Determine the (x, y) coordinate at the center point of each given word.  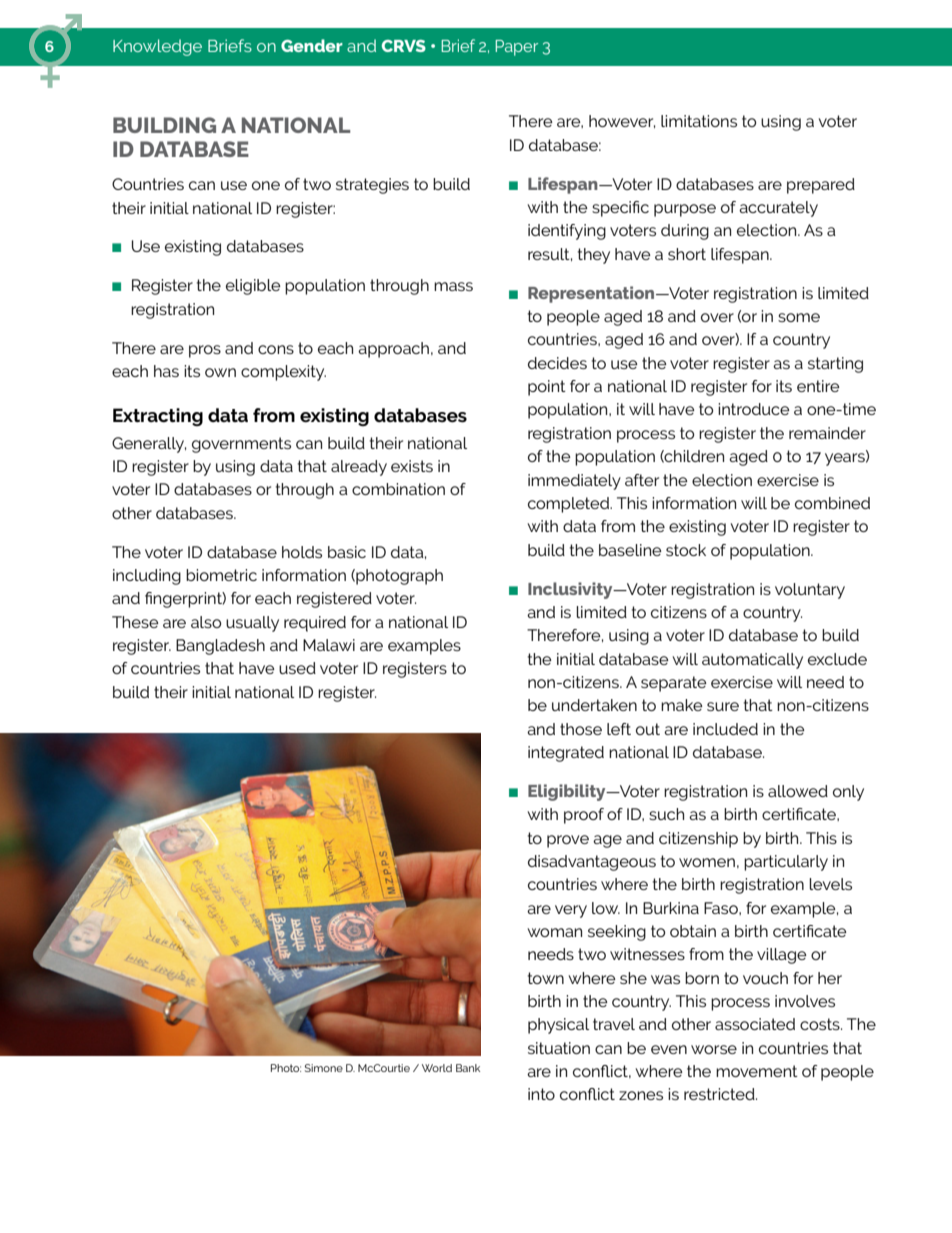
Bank (468, 1068)
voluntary (810, 591)
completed (570, 505)
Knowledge (157, 47)
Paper (516, 48)
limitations (699, 121)
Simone (324, 1068)
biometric (221, 575)
